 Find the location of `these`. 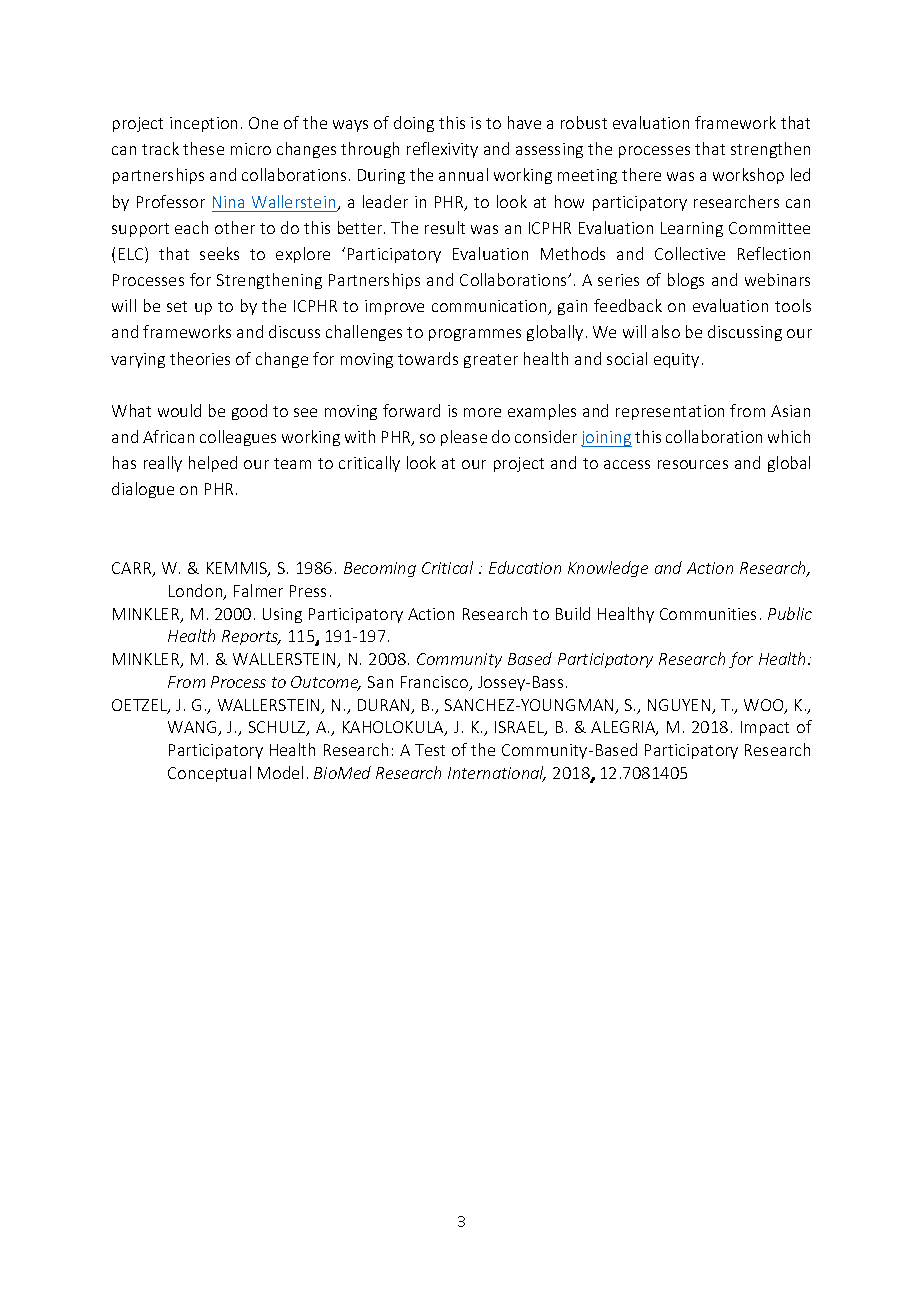

these is located at coordinates (203, 148).
